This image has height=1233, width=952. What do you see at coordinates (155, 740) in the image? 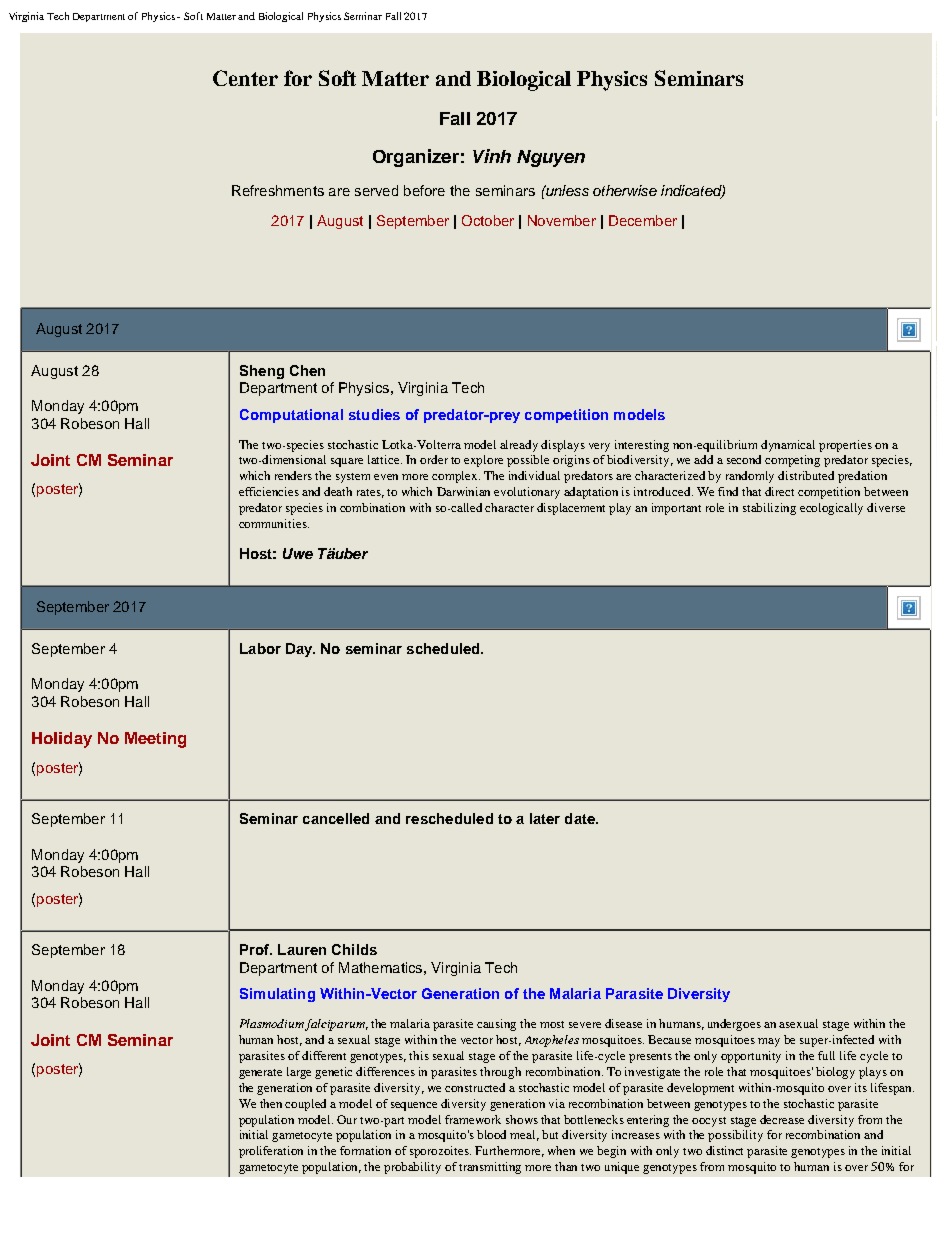
I see `Meeting` at bounding box center [155, 740].
